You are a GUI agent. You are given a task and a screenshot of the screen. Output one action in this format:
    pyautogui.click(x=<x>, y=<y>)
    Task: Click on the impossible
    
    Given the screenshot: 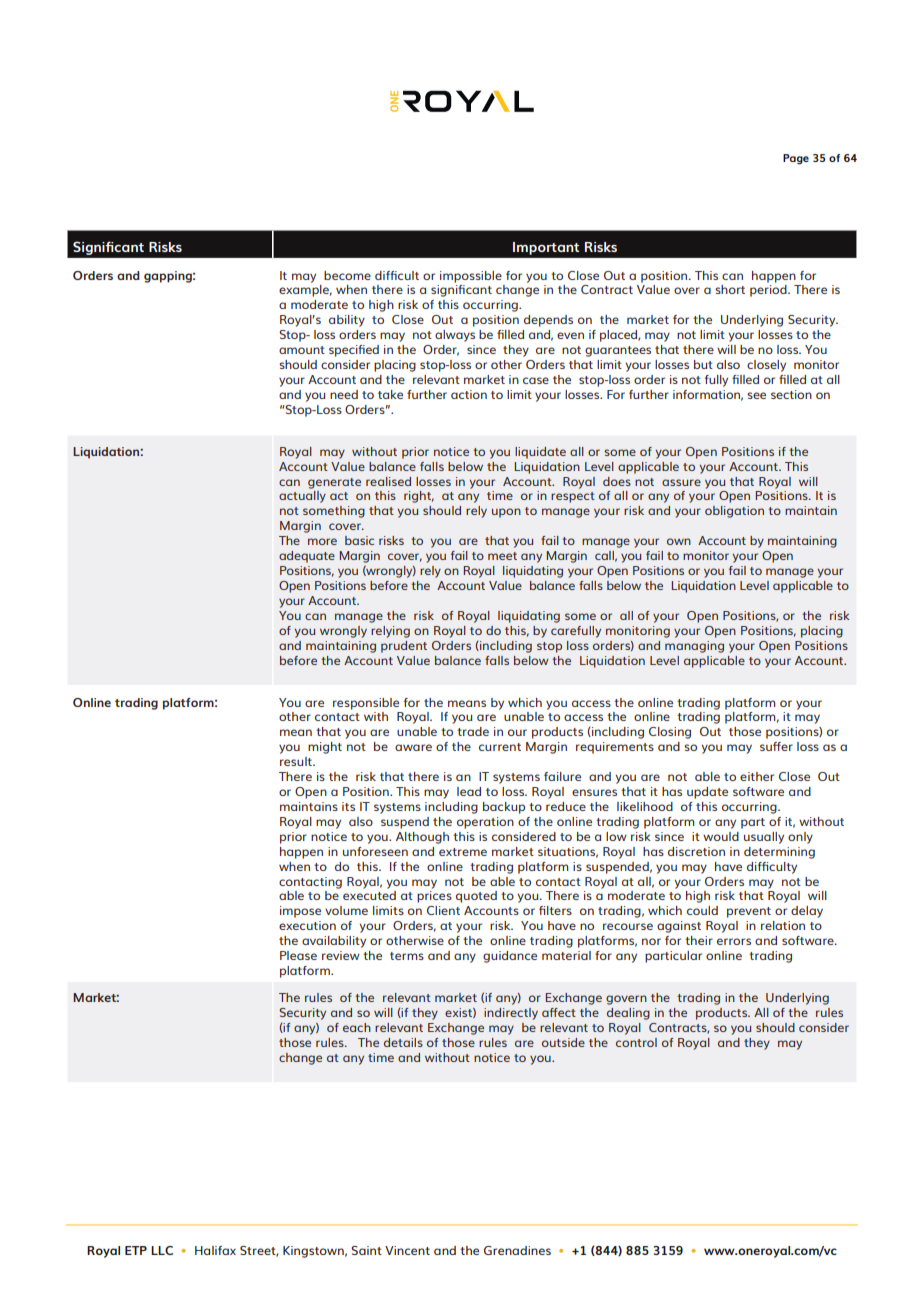 What is the action you would take?
    pyautogui.click(x=471, y=277)
